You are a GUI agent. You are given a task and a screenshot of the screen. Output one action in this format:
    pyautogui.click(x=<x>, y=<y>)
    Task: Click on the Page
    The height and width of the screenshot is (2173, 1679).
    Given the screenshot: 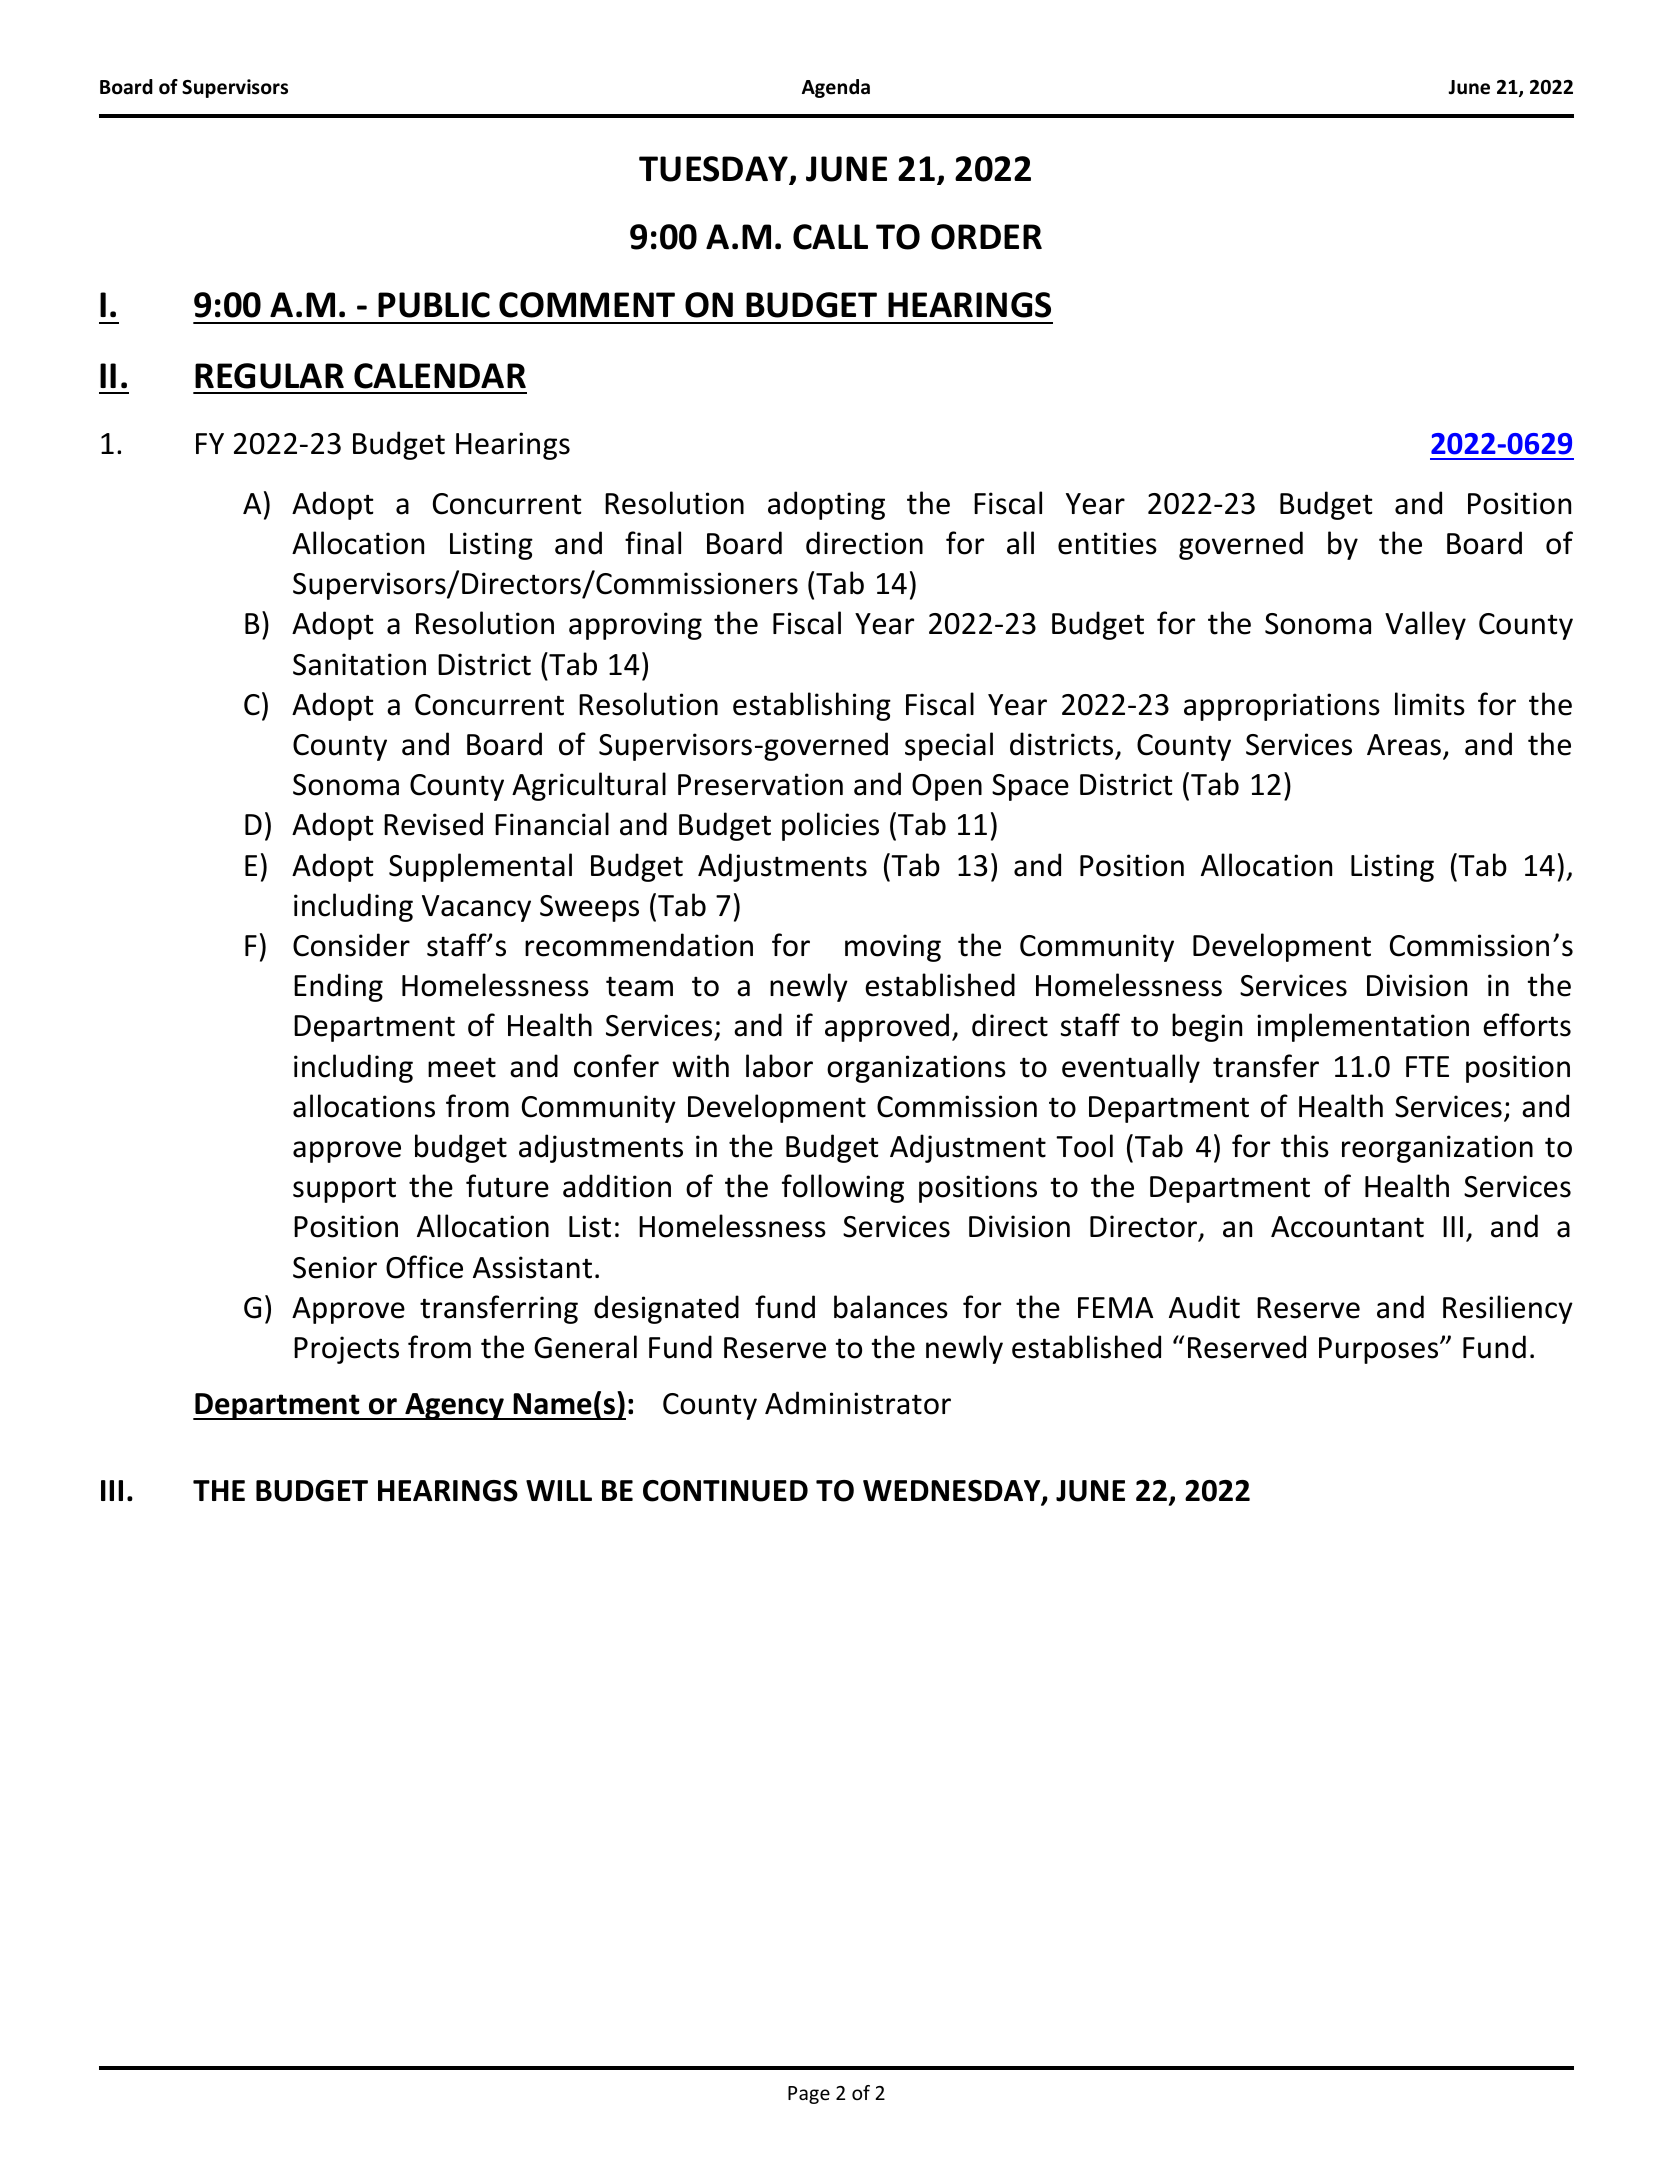 What is the action you would take?
    pyautogui.click(x=809, y=2095)
